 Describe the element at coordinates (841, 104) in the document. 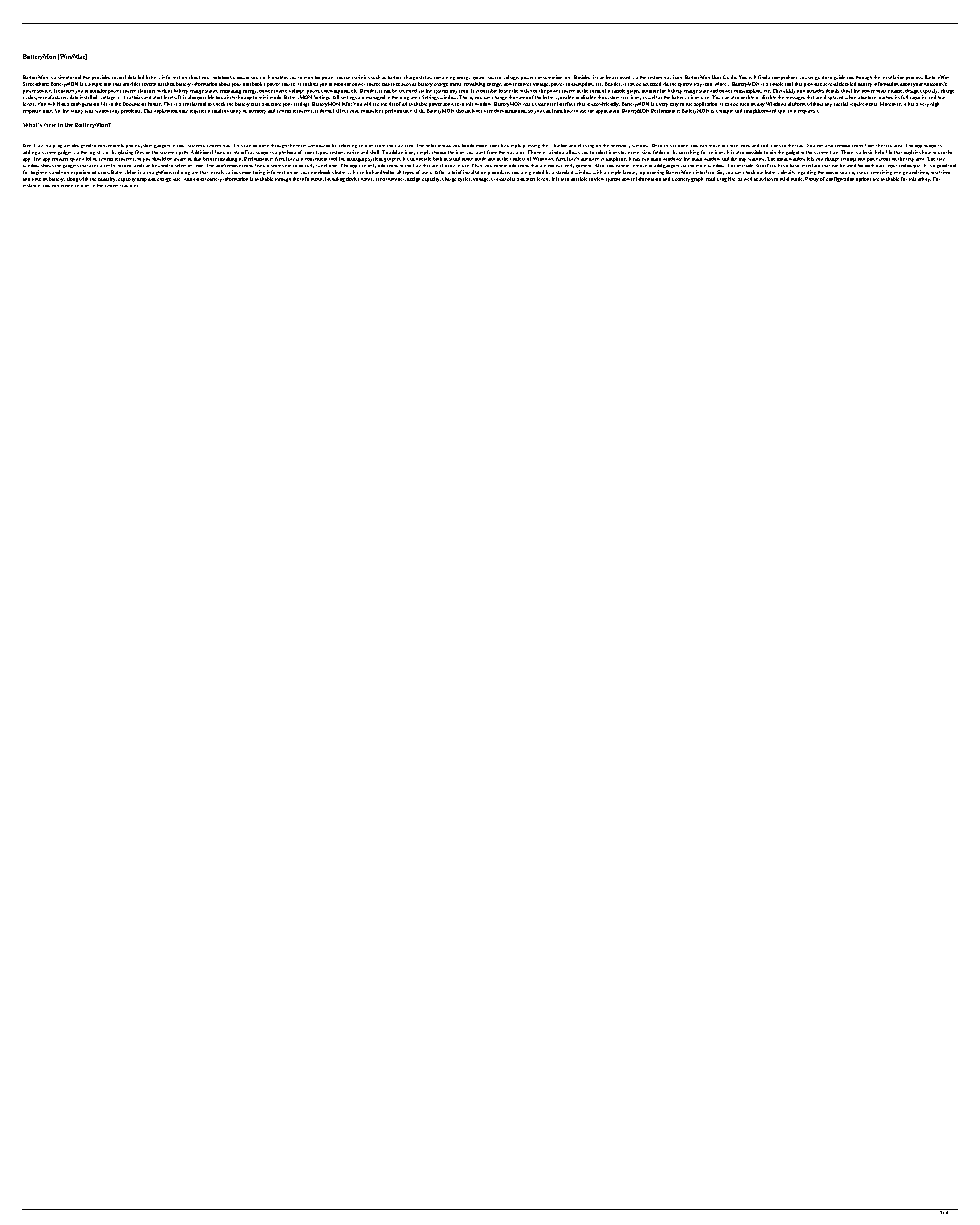

I see `special` at that location.
